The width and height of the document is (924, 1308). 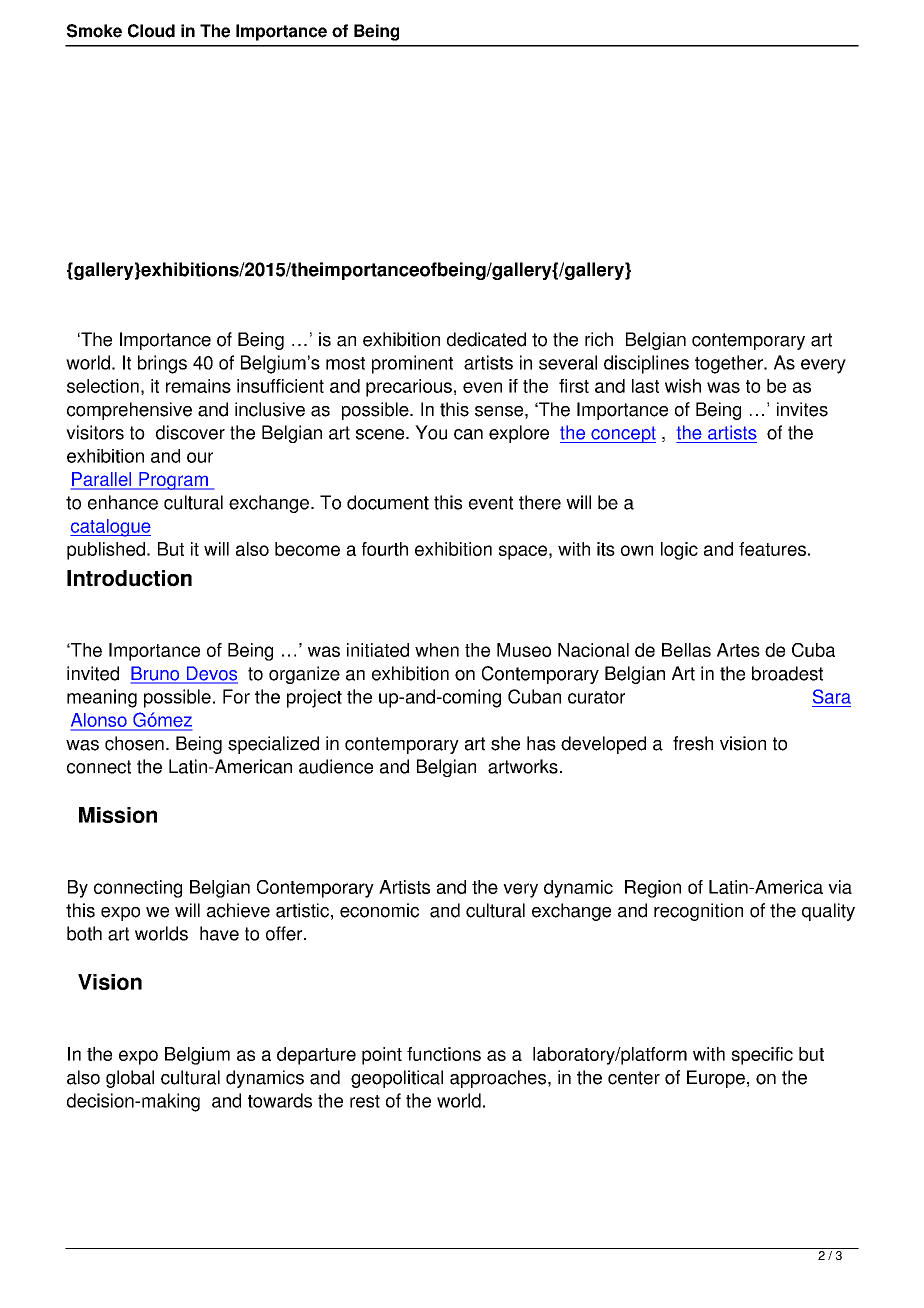 What do you see at coordinates (772, 549) in the document?
I see `features` at bounding box center [772, 549].
